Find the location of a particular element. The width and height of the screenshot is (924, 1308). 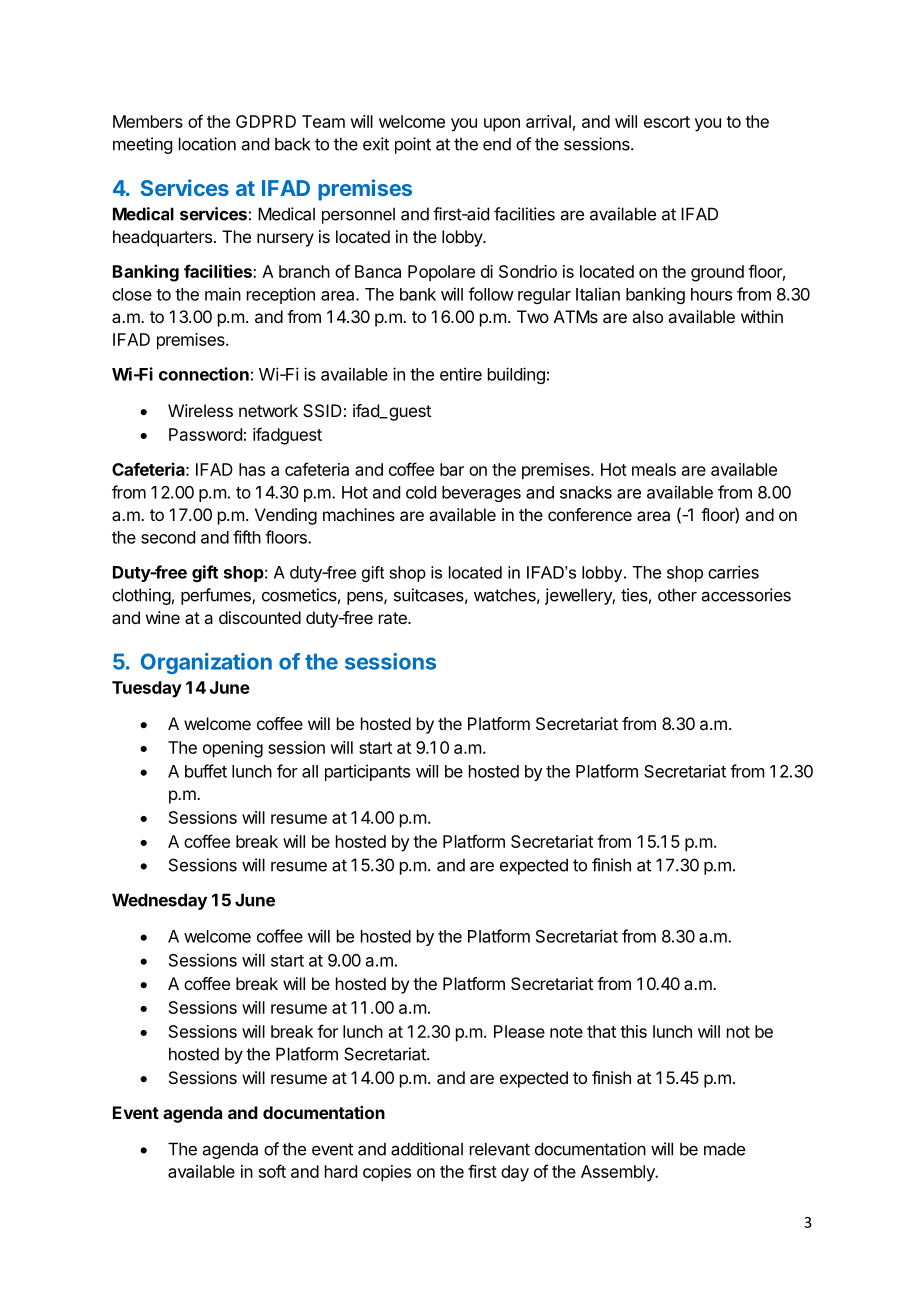

rate is located at coordinates (394, 618).
